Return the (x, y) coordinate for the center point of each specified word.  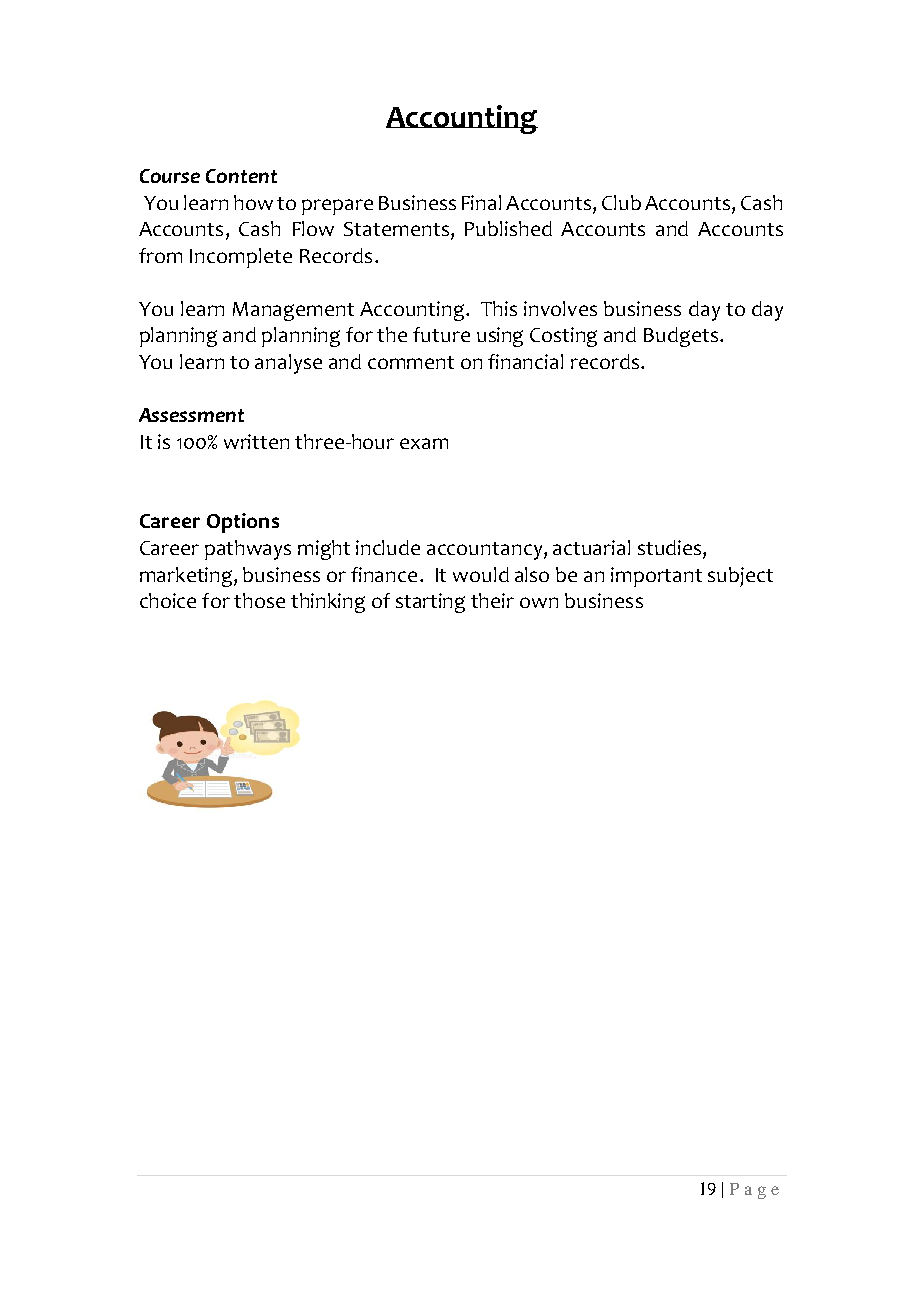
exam (424, 443)
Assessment (191, 415)
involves (560, 308)
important (656, 577)
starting (430, 603)
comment (411, 362)
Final (481, 202)
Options (243, 523)
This (499, 308)
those (259, 600)
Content (241, 176)
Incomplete (241, 258)
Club (621, 202)
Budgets (682, 337)
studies (671, 547)
